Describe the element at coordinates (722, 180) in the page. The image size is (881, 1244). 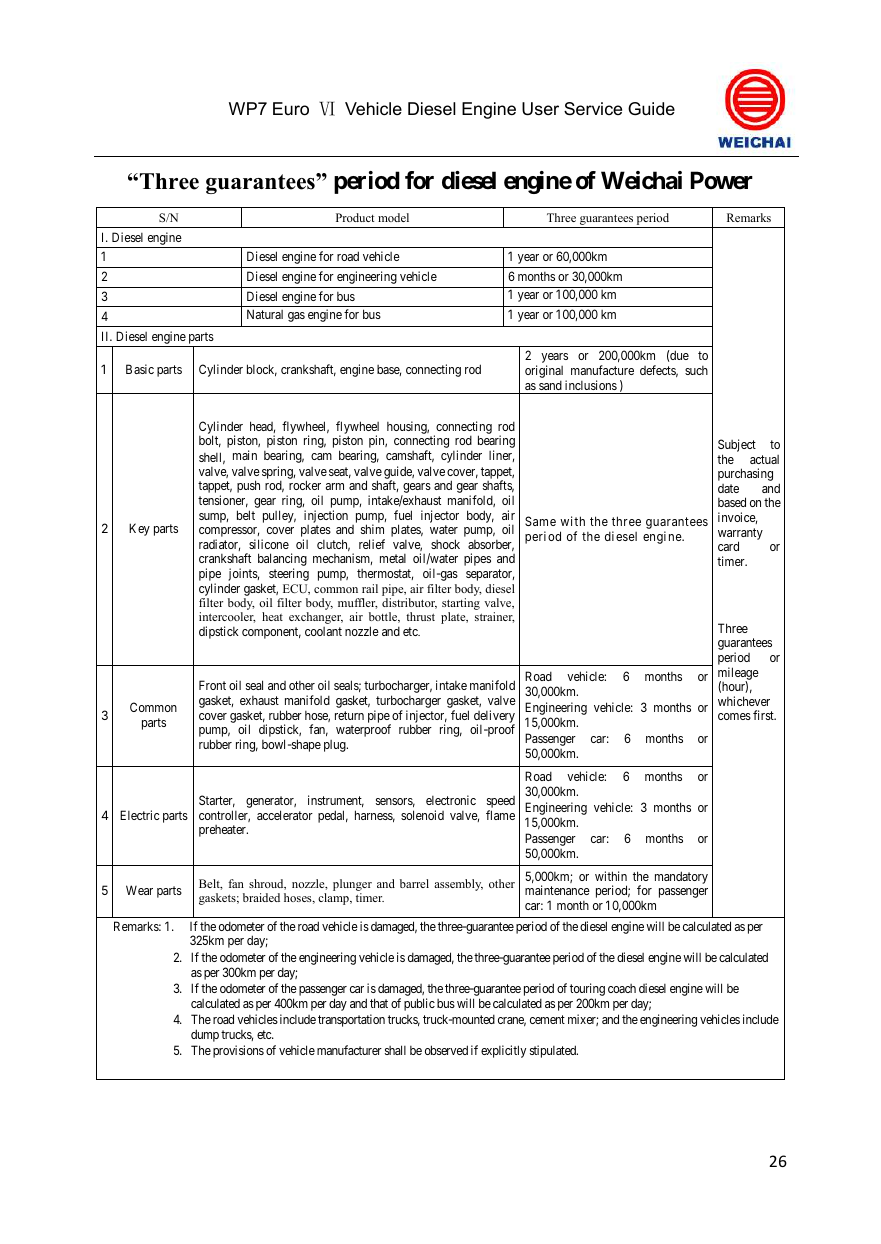
I see `Power` at that location.
